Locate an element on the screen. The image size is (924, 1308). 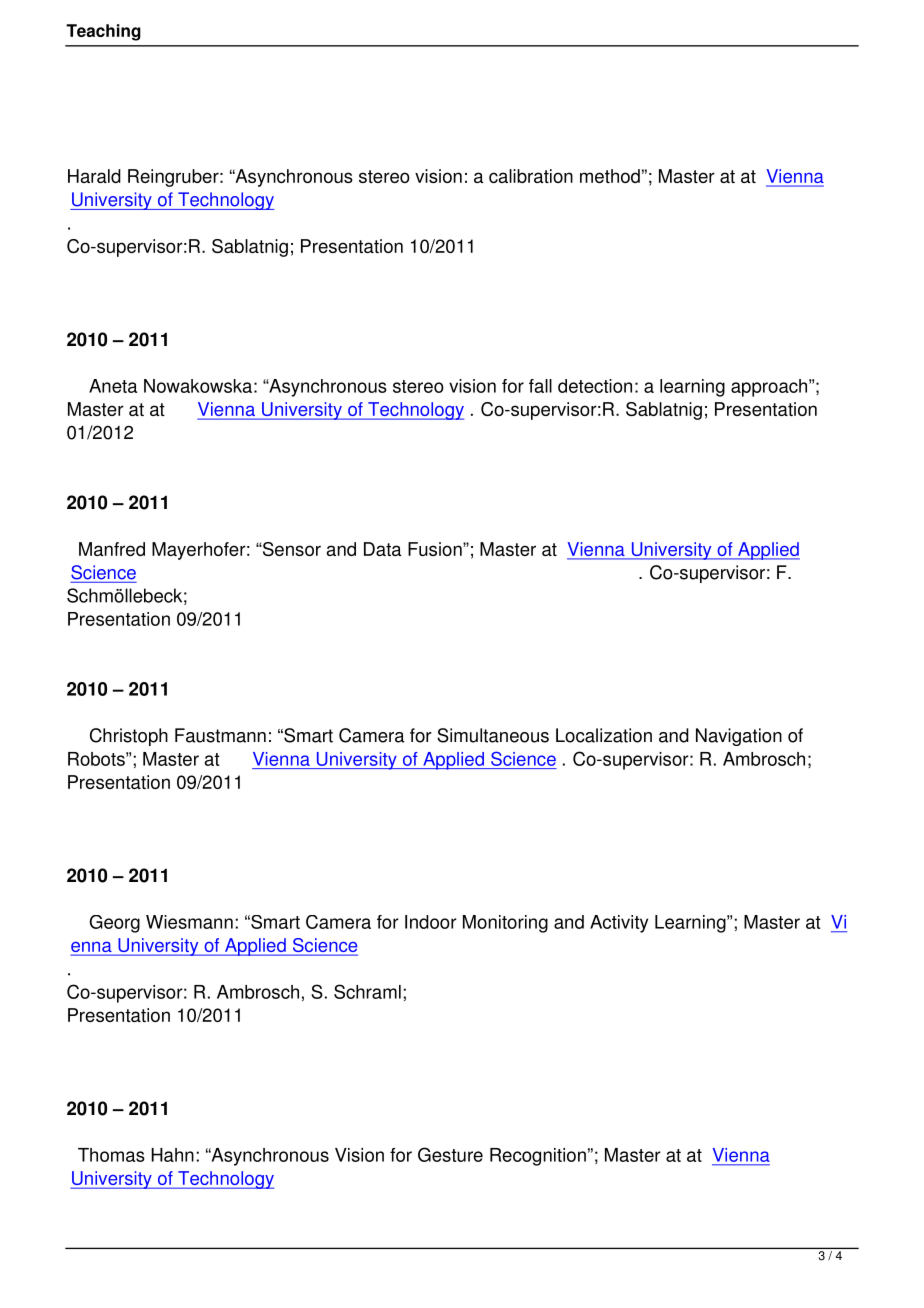
calibration is located at coordinates (531, 176).
